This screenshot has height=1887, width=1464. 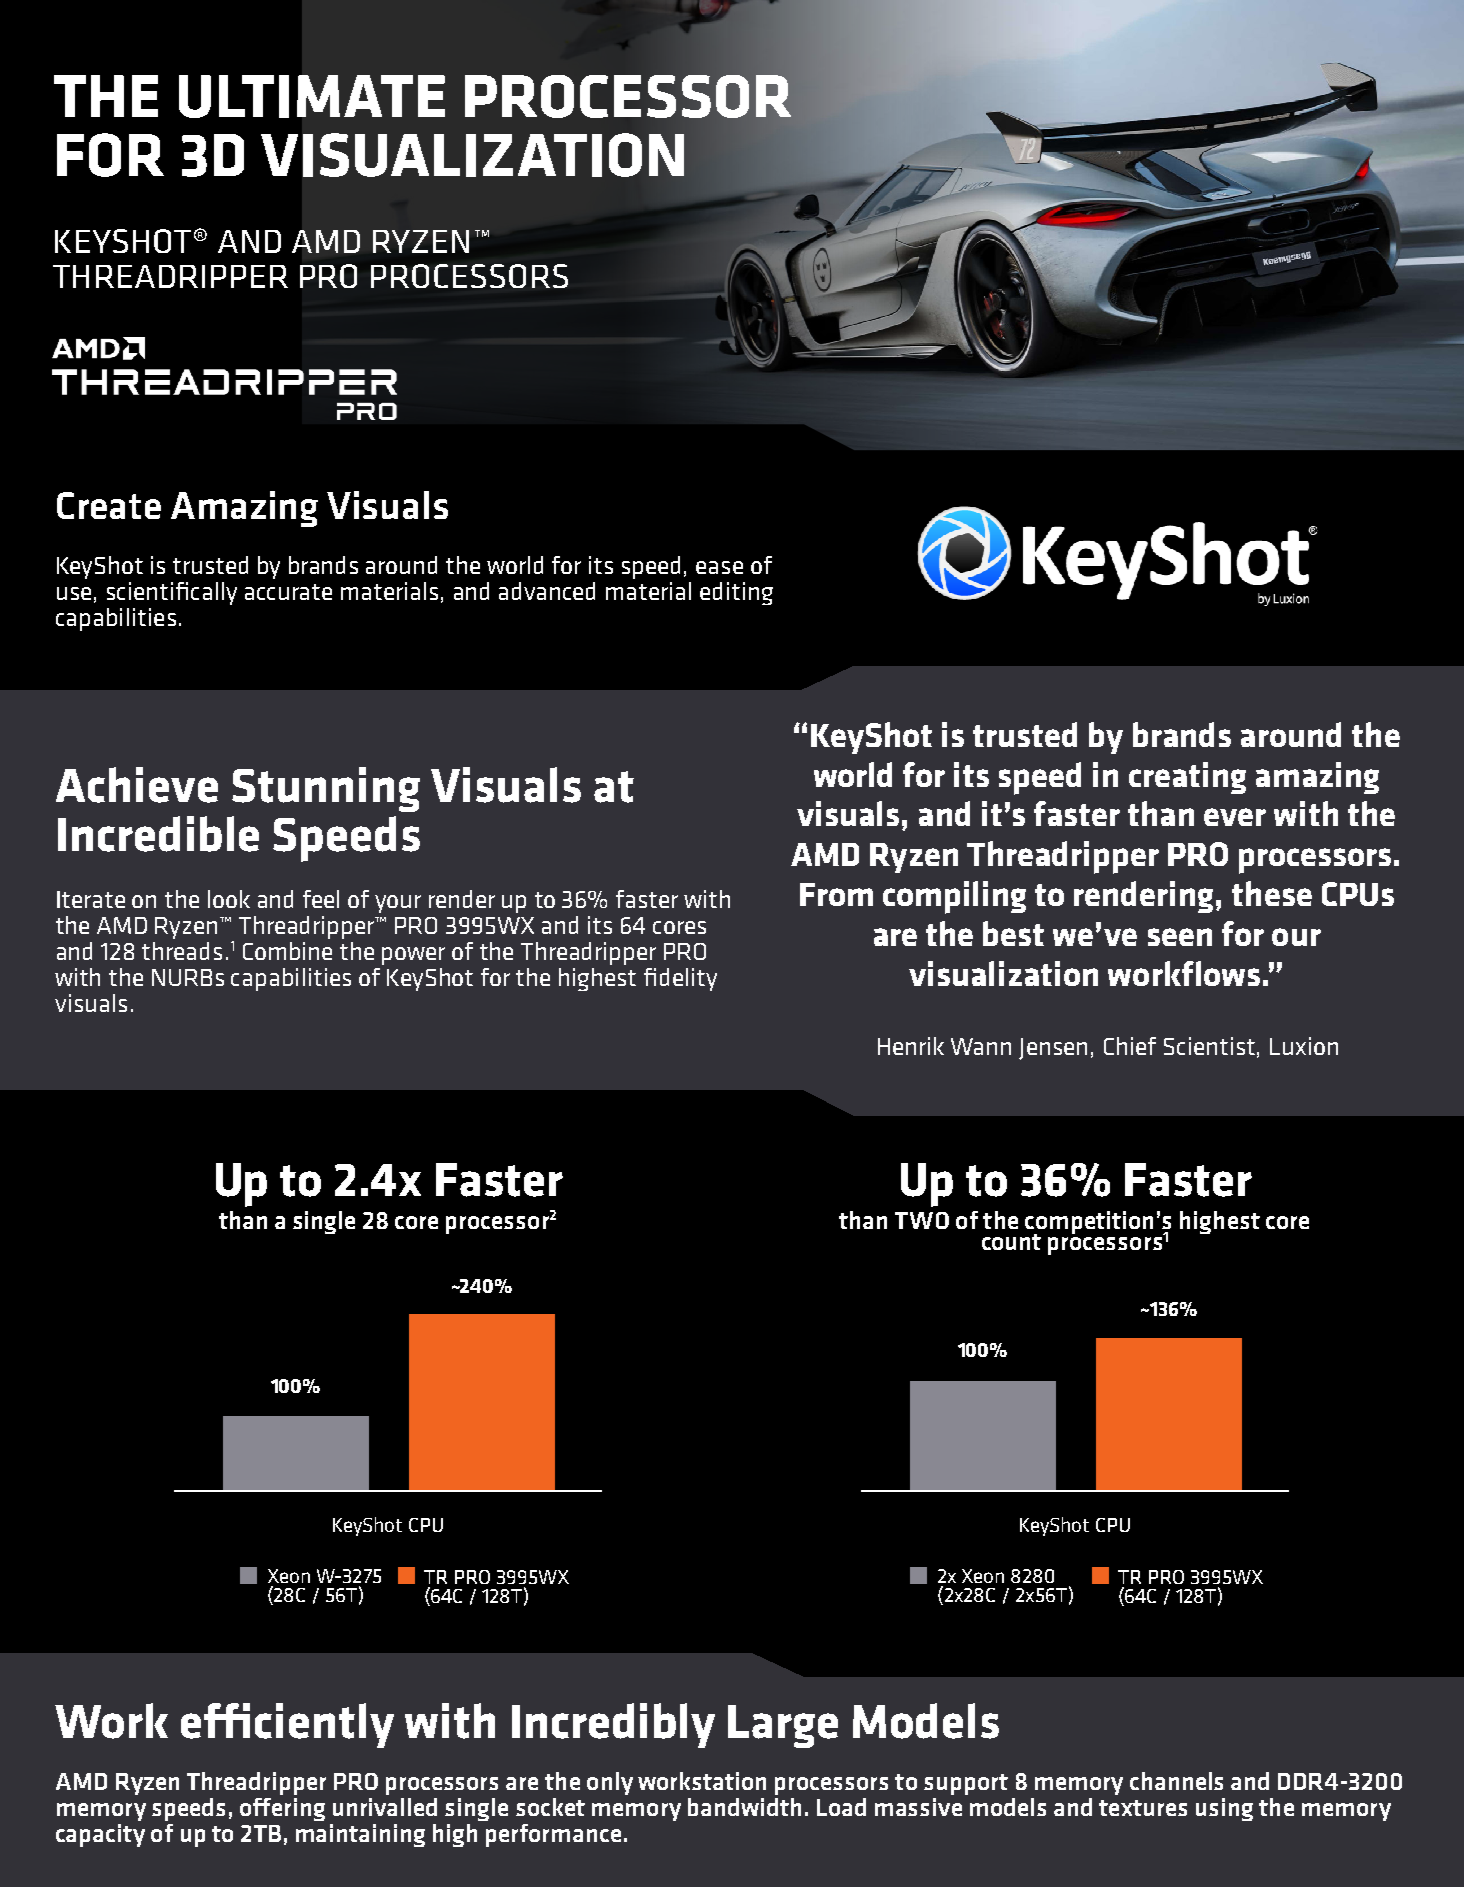 I want to click on ease, so click(x=719, y=567).
